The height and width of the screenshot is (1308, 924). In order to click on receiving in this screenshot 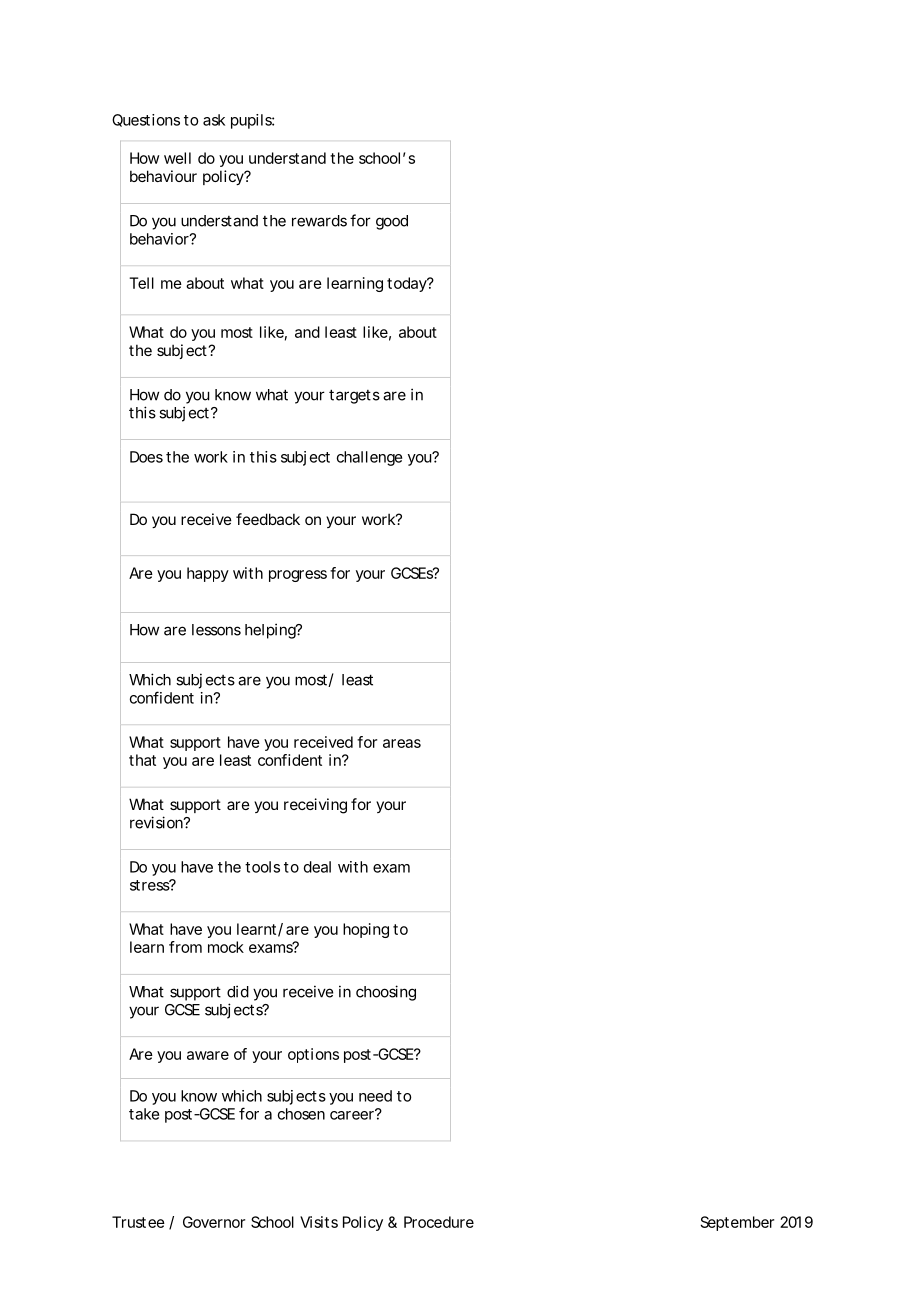, I will do `click(315, 806)`.
